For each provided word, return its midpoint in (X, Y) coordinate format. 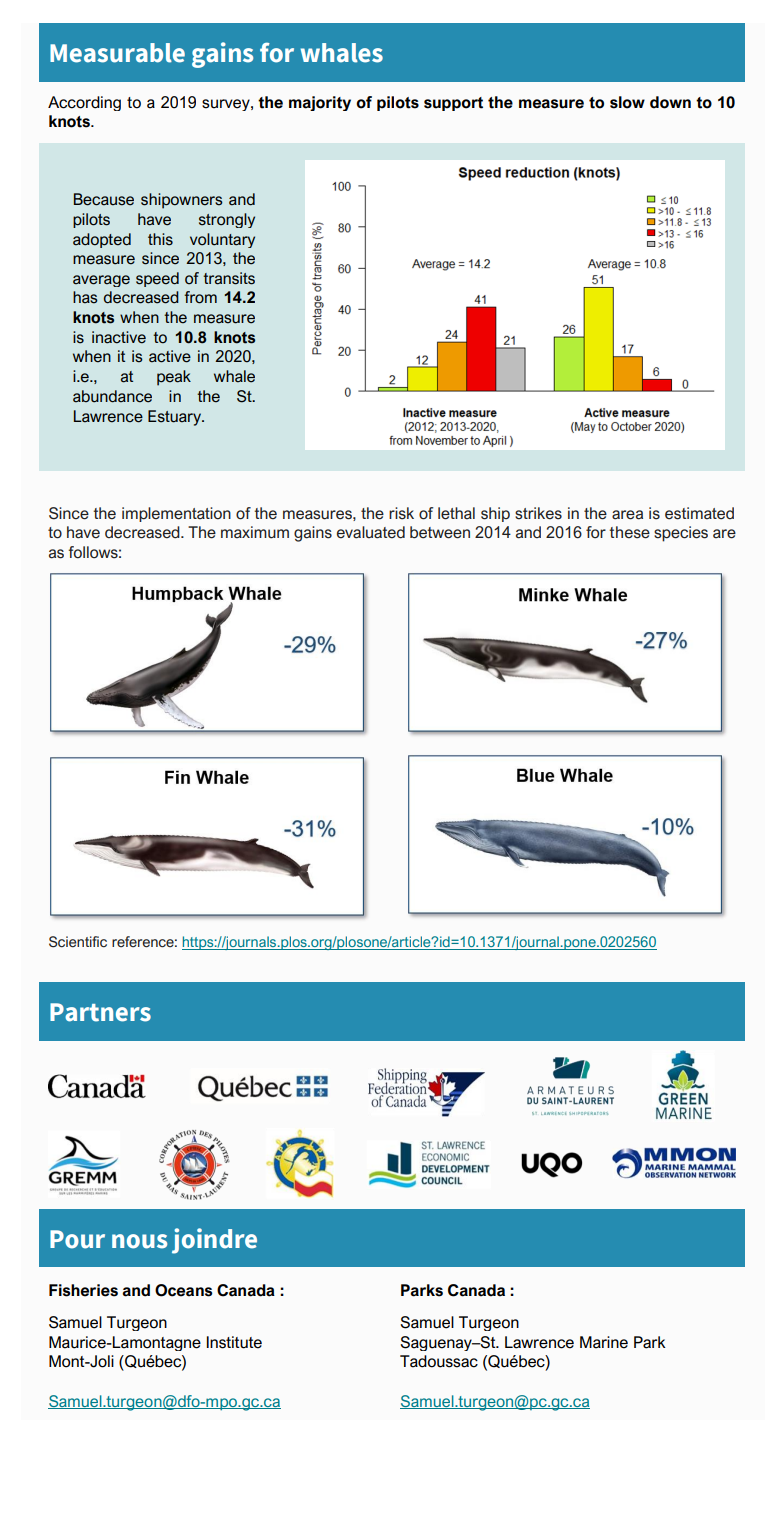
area (627, 515)
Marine (604, 1342)
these (629, 532)
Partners (100, 1012)
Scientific (78, 942)
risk (401, 513)
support (453, 104)
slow (627, 102)
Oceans (184, 1290)
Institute (234, 1342)
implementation (176, 514)
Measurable (117, 53)
